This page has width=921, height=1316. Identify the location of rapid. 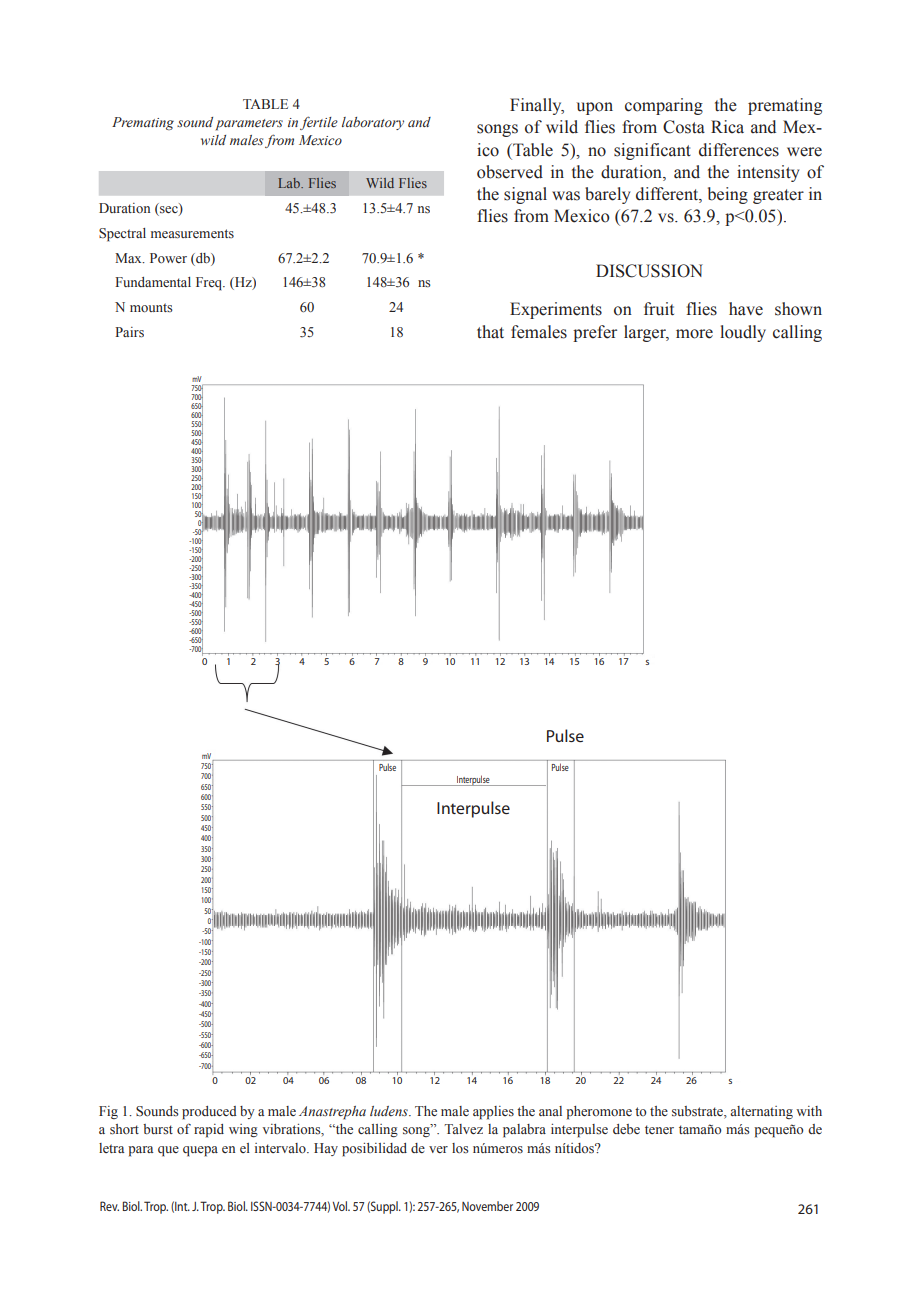
(209, 1131).
